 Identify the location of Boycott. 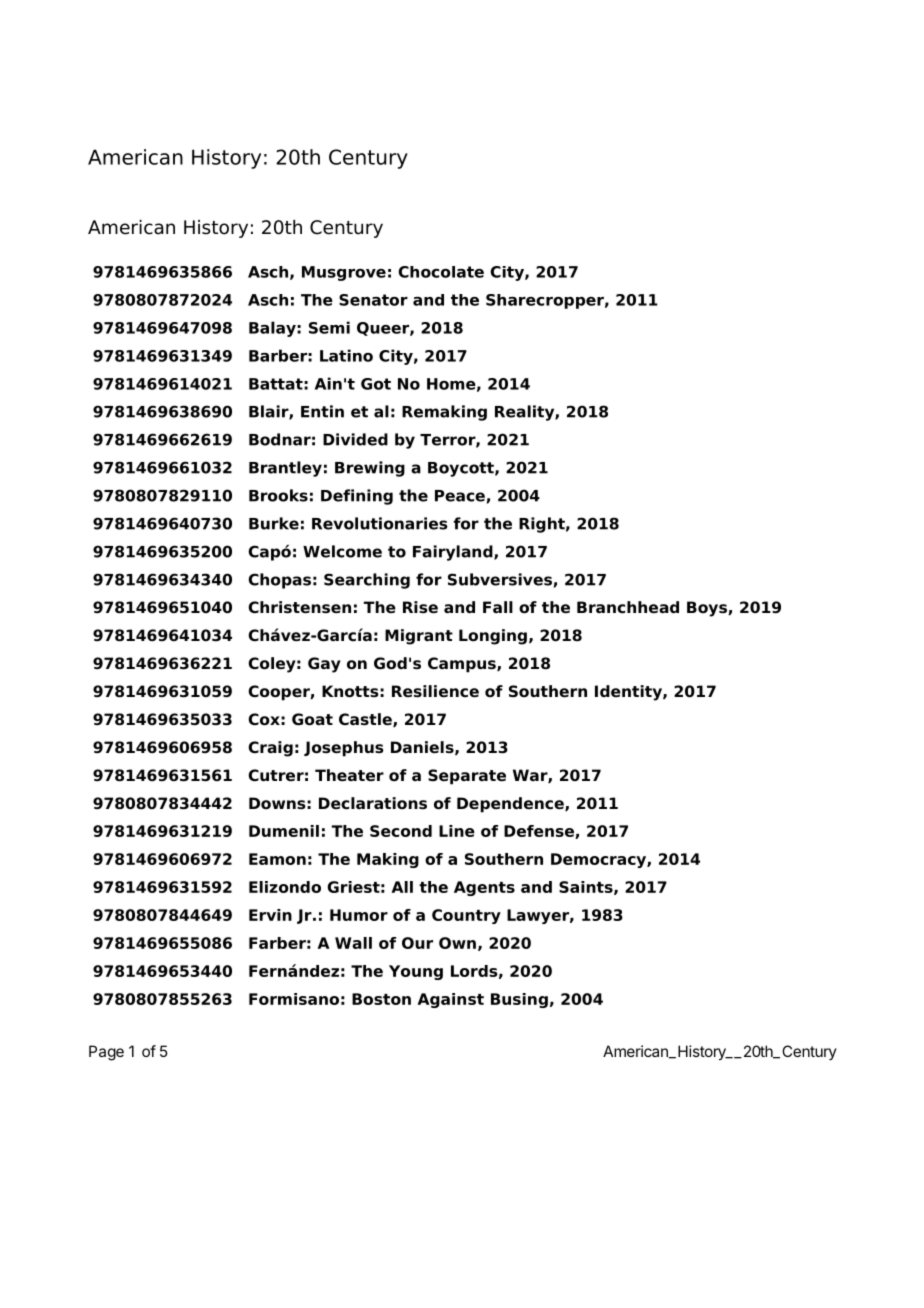
(462, 469).
